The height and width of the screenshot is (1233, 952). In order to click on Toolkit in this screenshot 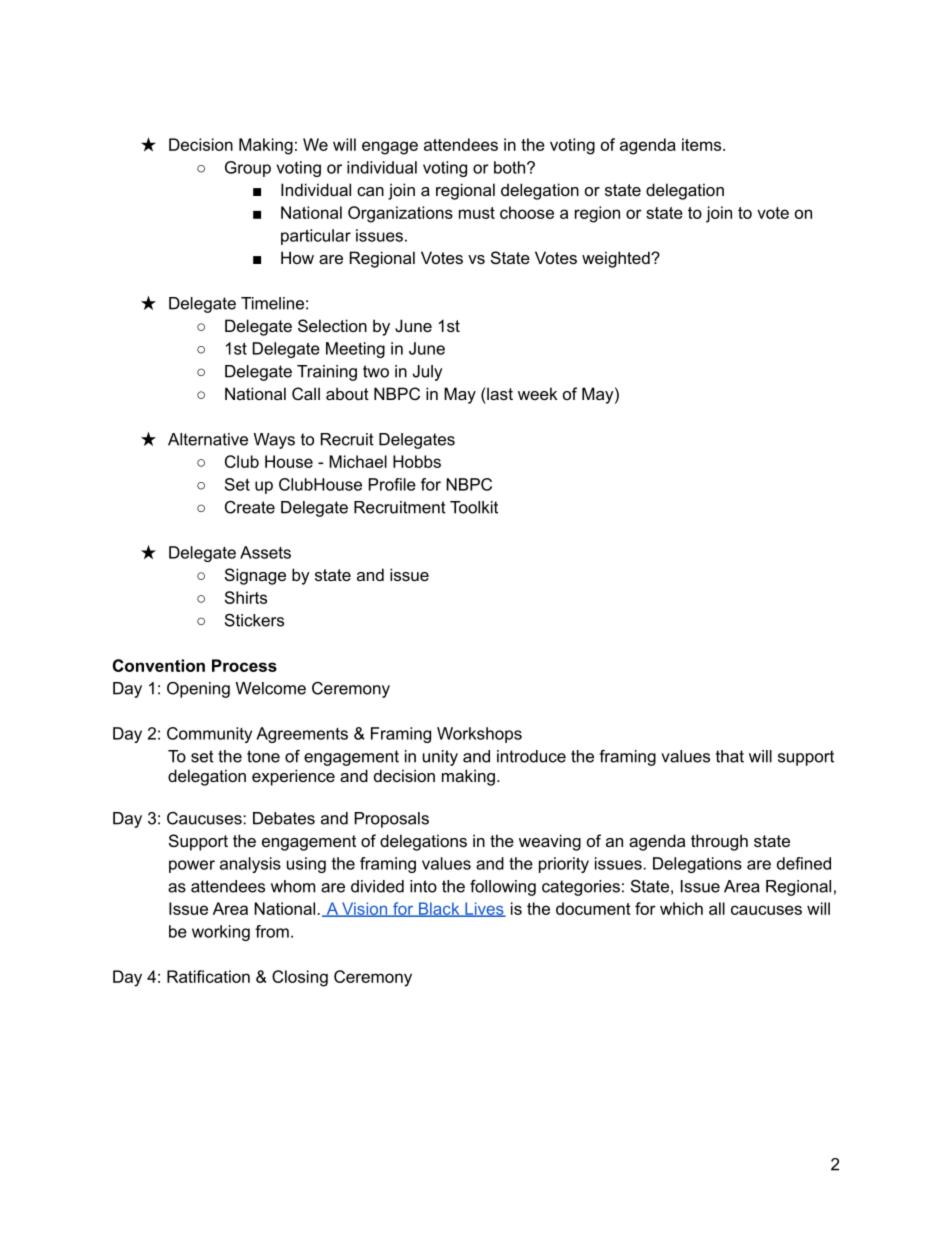, I will do `click(474, 507)`.
